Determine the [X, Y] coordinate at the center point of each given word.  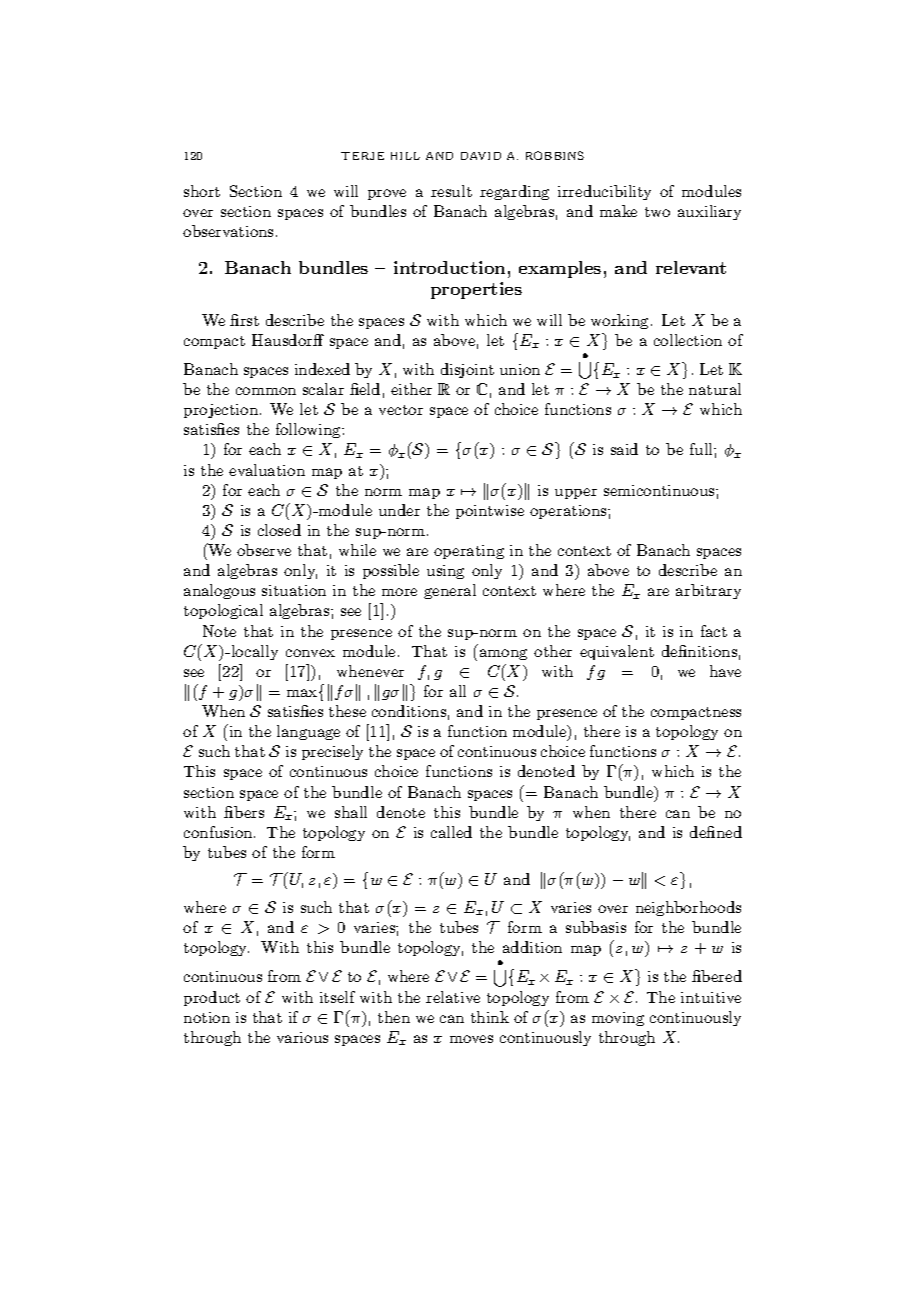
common [266, 391]
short [202, 191]
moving [618, 1019]
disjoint [467, 370]
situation [294, 590]
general [450, 591]
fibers [244, 812]
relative [453, 997]
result [451, 191]
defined [716, 832]
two [657, 212]
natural [715, 389]
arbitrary [708, 591]
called [451, 832]
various [302, 1037]
